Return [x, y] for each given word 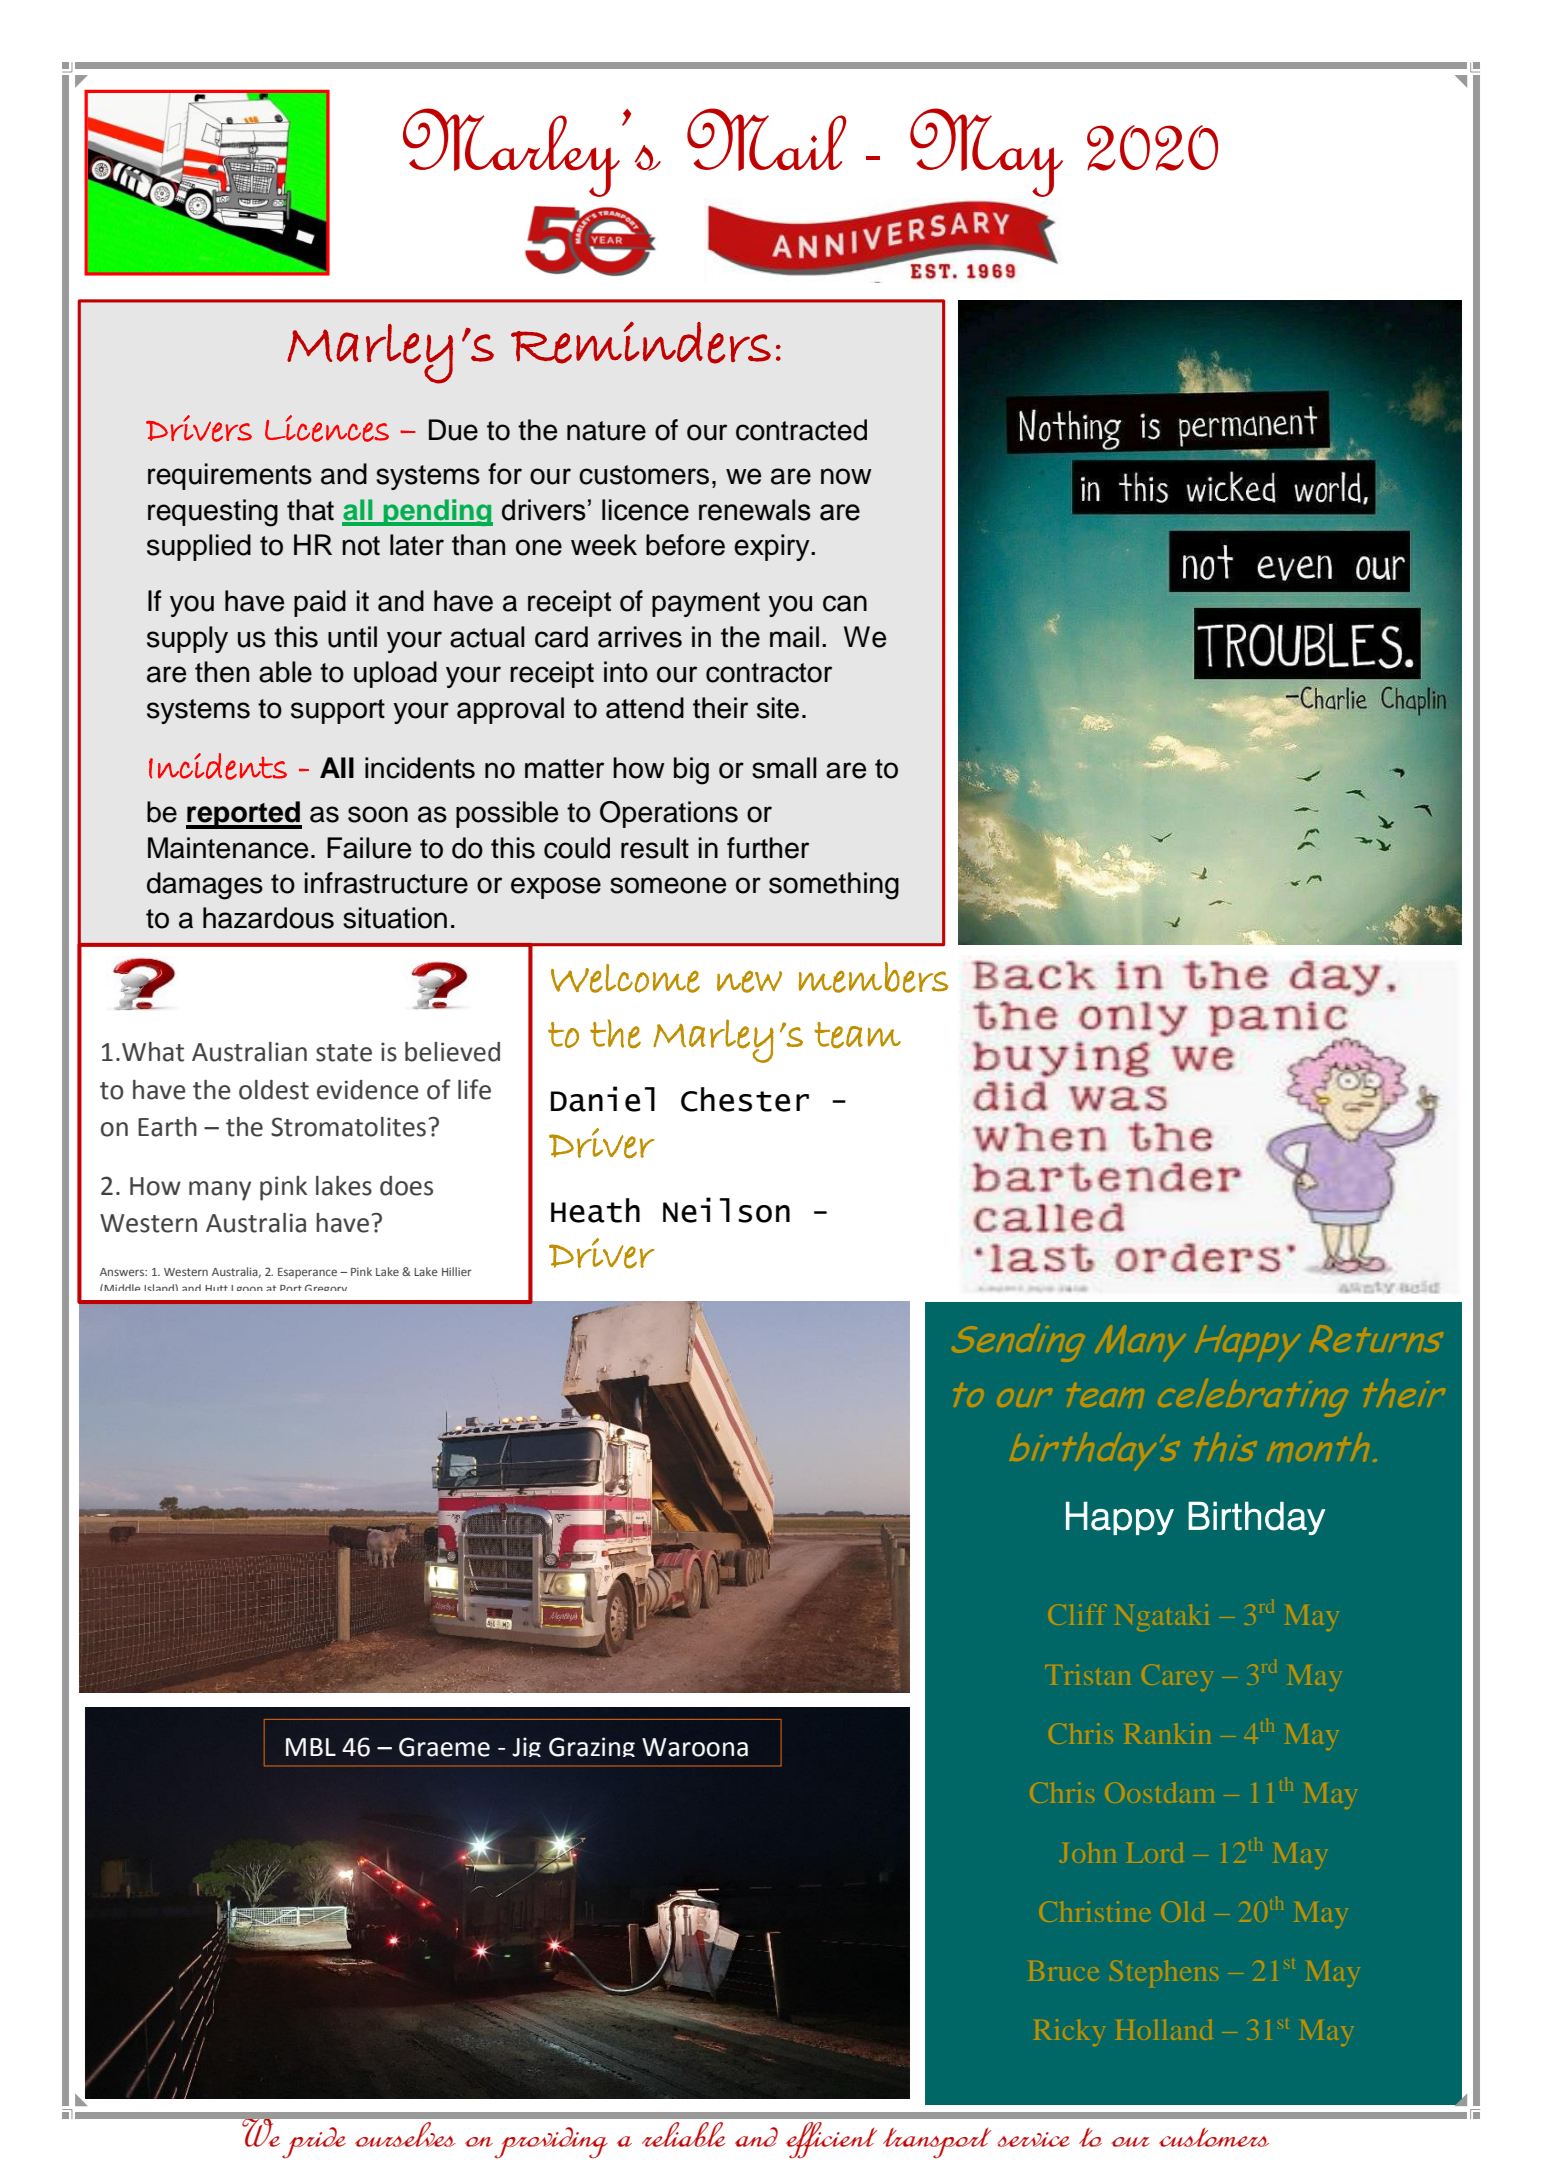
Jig [526, 1747]
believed [452, 1052]
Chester [745, 1099]
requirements [230, 476]
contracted [801, 430]
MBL [311, 1747]
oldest [274, 1090]
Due [453, 430]
